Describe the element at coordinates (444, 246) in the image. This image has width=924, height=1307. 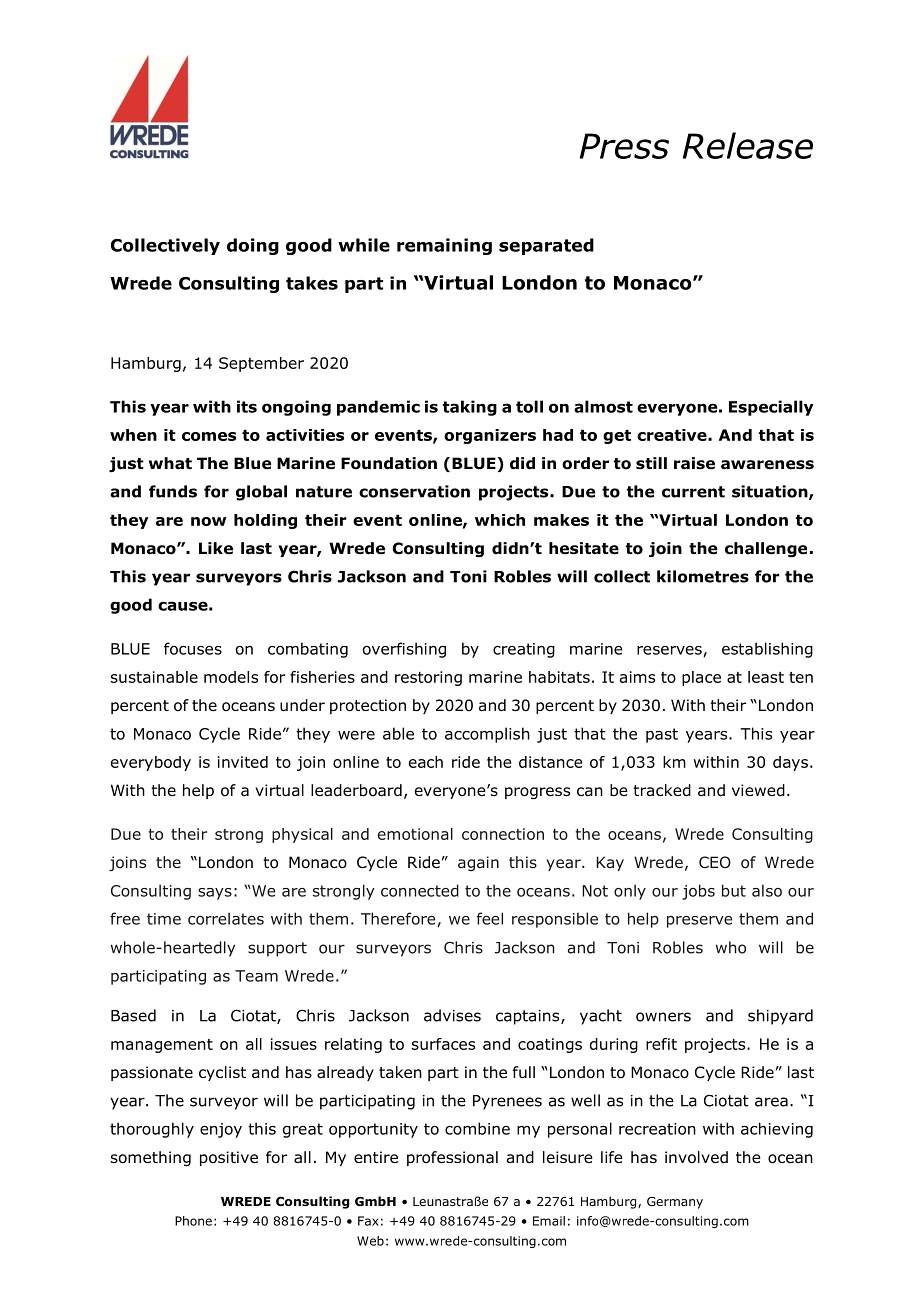
I see `remaining` at that location.
